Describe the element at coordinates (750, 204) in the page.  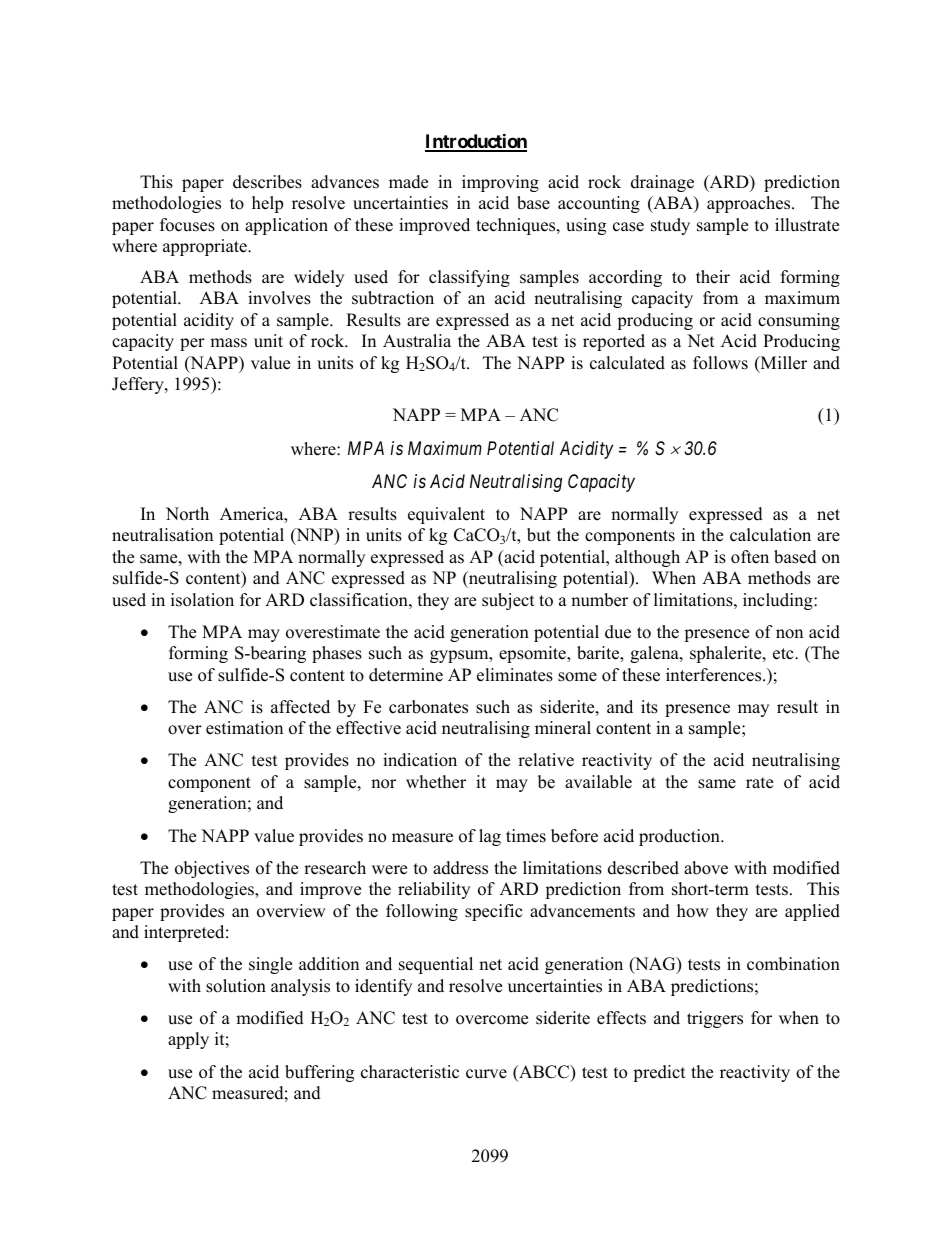
I see `approaches` at that location.
